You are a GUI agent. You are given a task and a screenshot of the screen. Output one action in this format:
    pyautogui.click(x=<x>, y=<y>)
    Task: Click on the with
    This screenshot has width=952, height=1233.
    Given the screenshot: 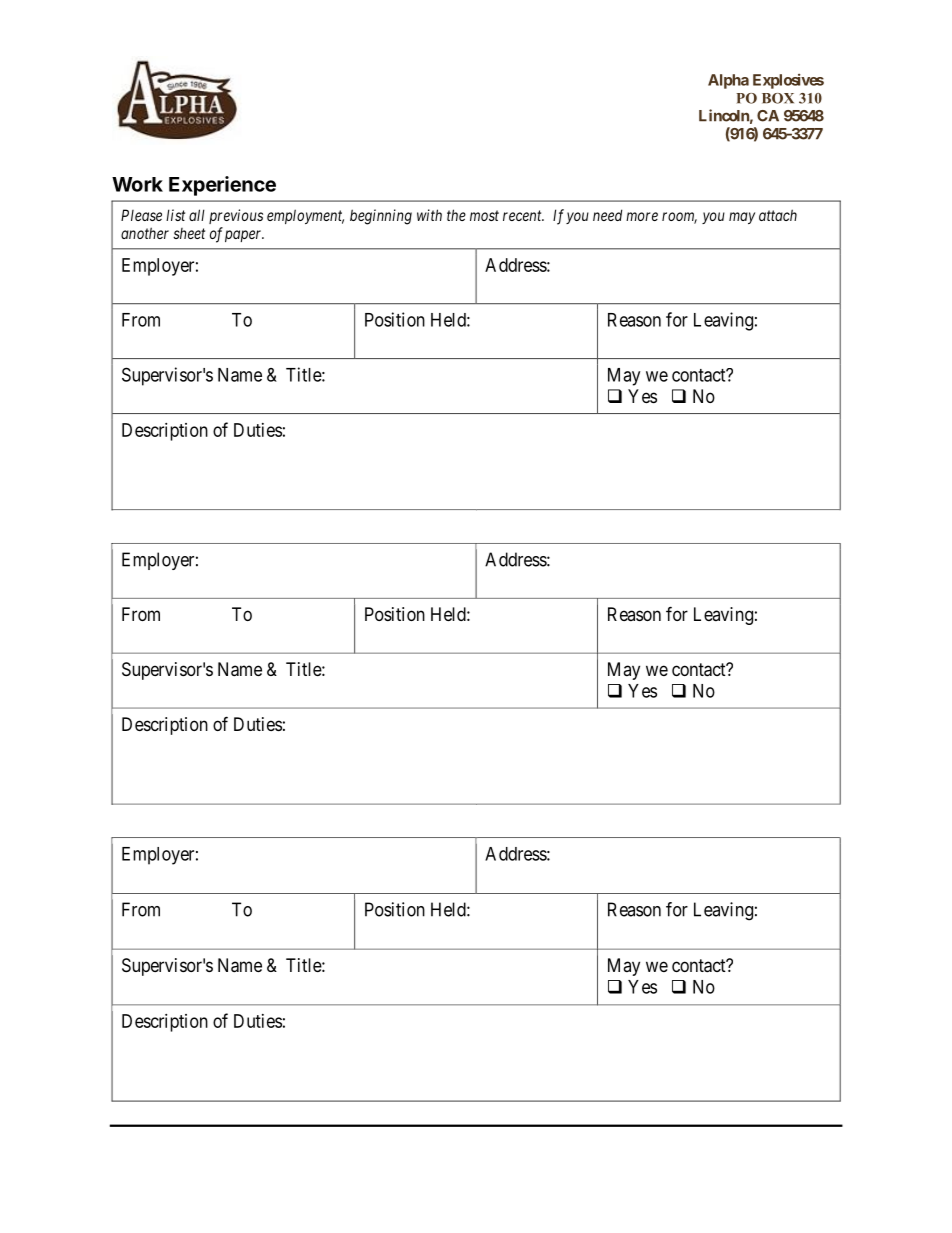 What is the action you would take?
    pyautogui.click(x=429, y=215)
